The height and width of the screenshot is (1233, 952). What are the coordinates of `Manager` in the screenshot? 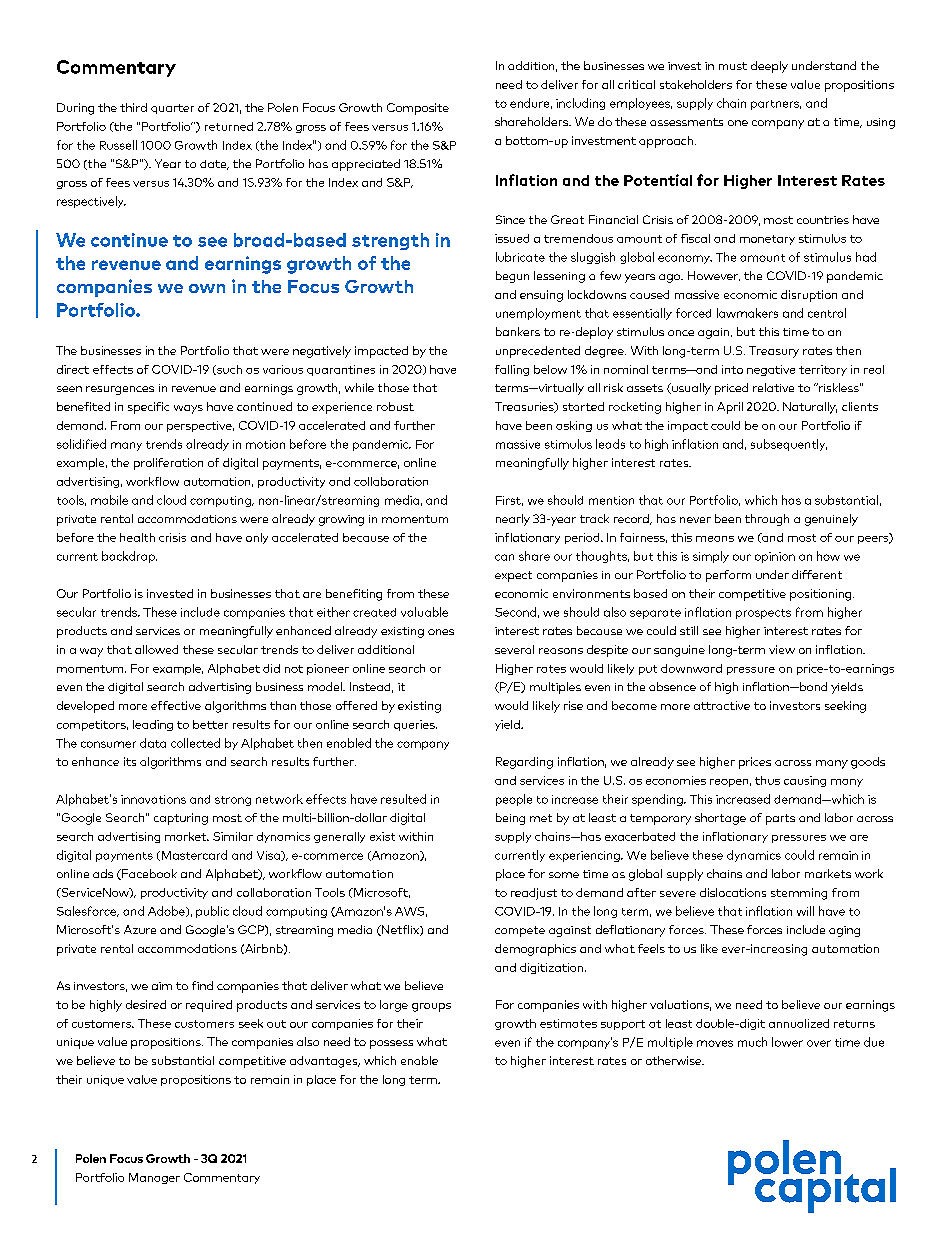 It's located at (154, 1178).
